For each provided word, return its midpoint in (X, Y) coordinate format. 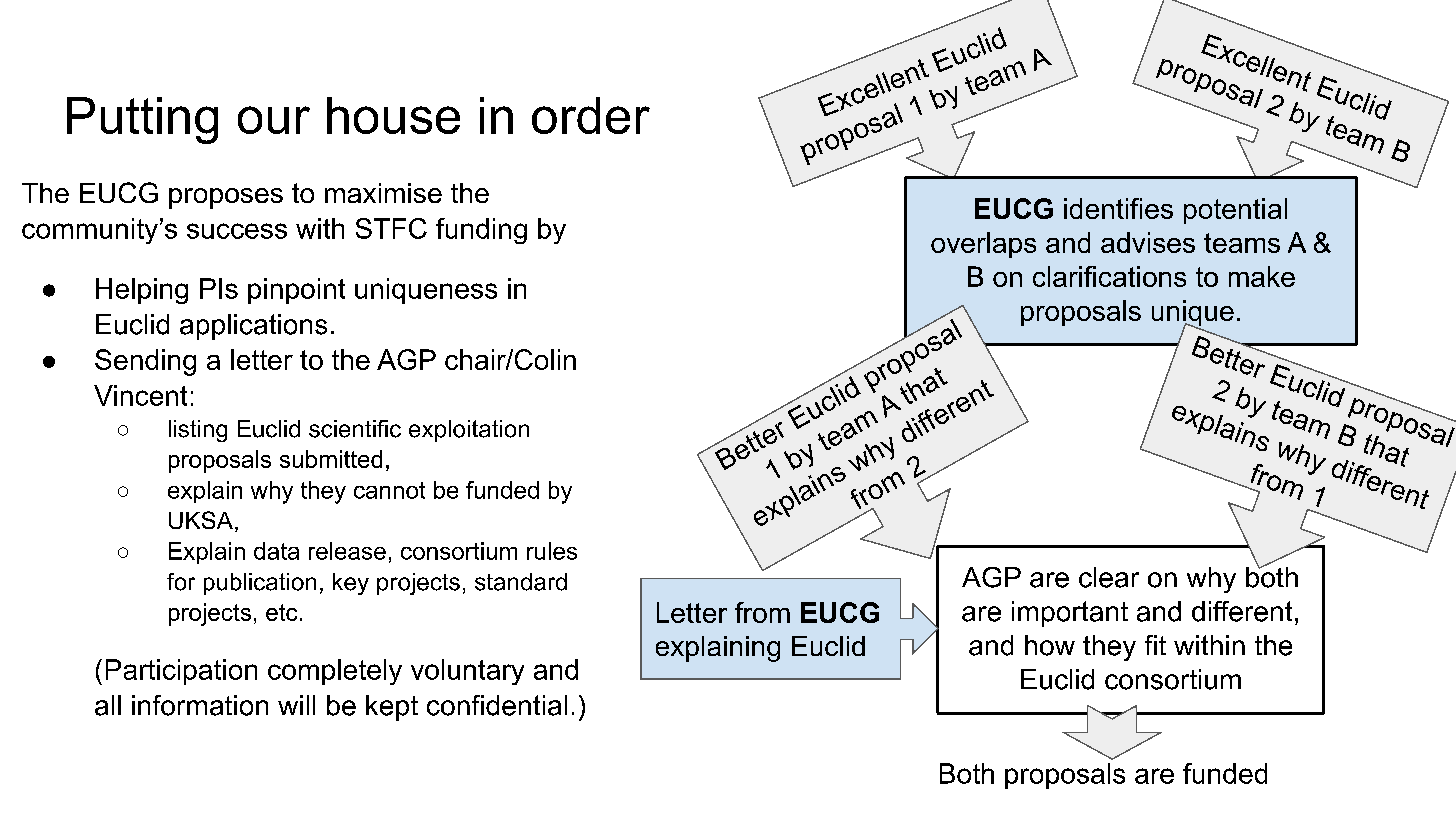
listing (198, 431)
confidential (497, 705)
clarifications (1109, 276)
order (591, 115)
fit (1155, 645)
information (200, 705)
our (274, 120)
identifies (1118, 208)
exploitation (469, 431)
